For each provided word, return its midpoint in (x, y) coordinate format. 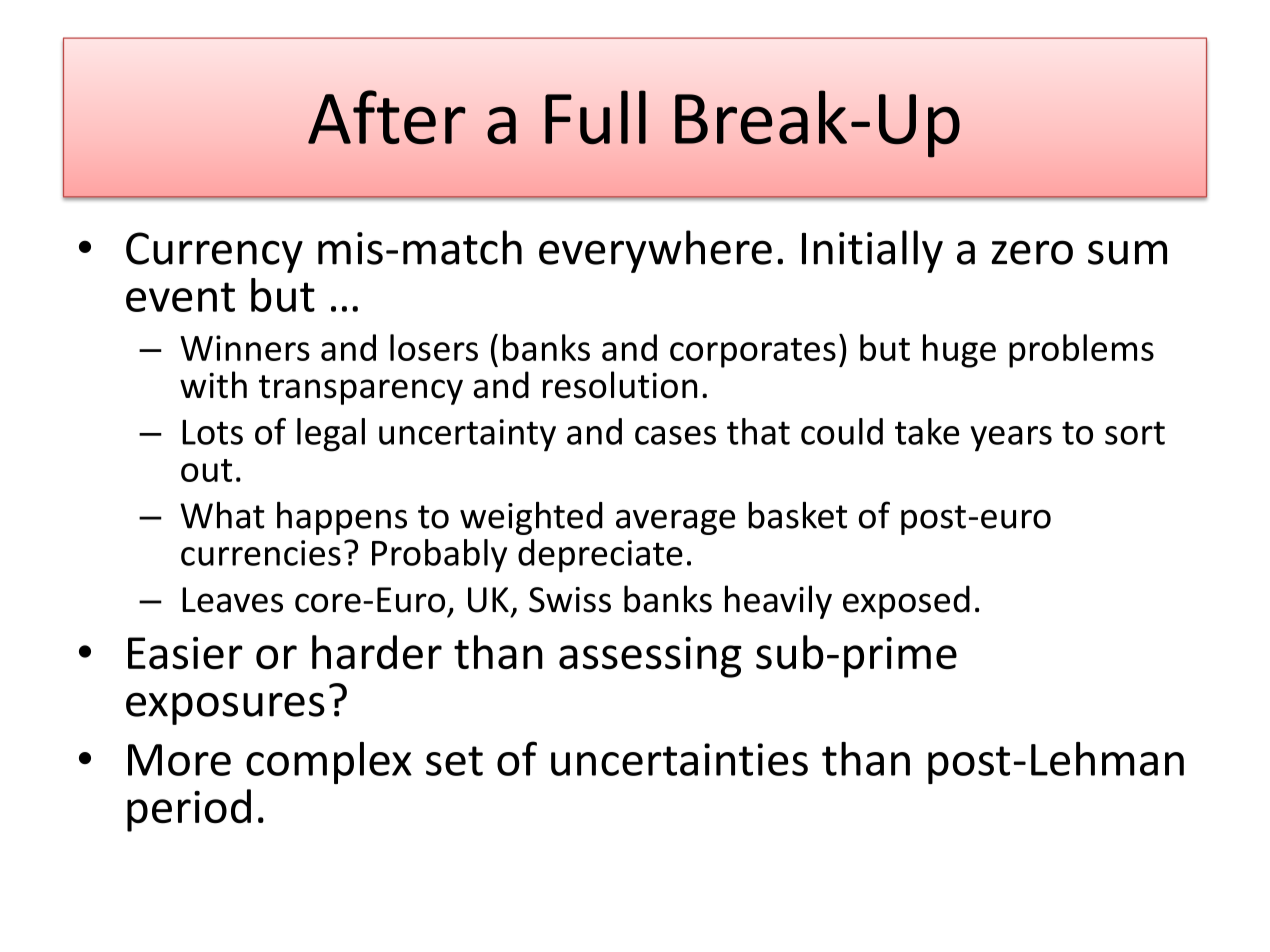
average (675, 522)
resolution (620, 385)
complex (329, 763)
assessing (650, 657)
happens (342, 518)
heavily (778, 602)
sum (1127, 252)
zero (1032, 252)
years (1011, 439)
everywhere (655, 251)
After (387, 117)
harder (377, 652)
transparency (361, 390)
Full (595, 117)
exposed (906, 602)
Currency (214, 252)
